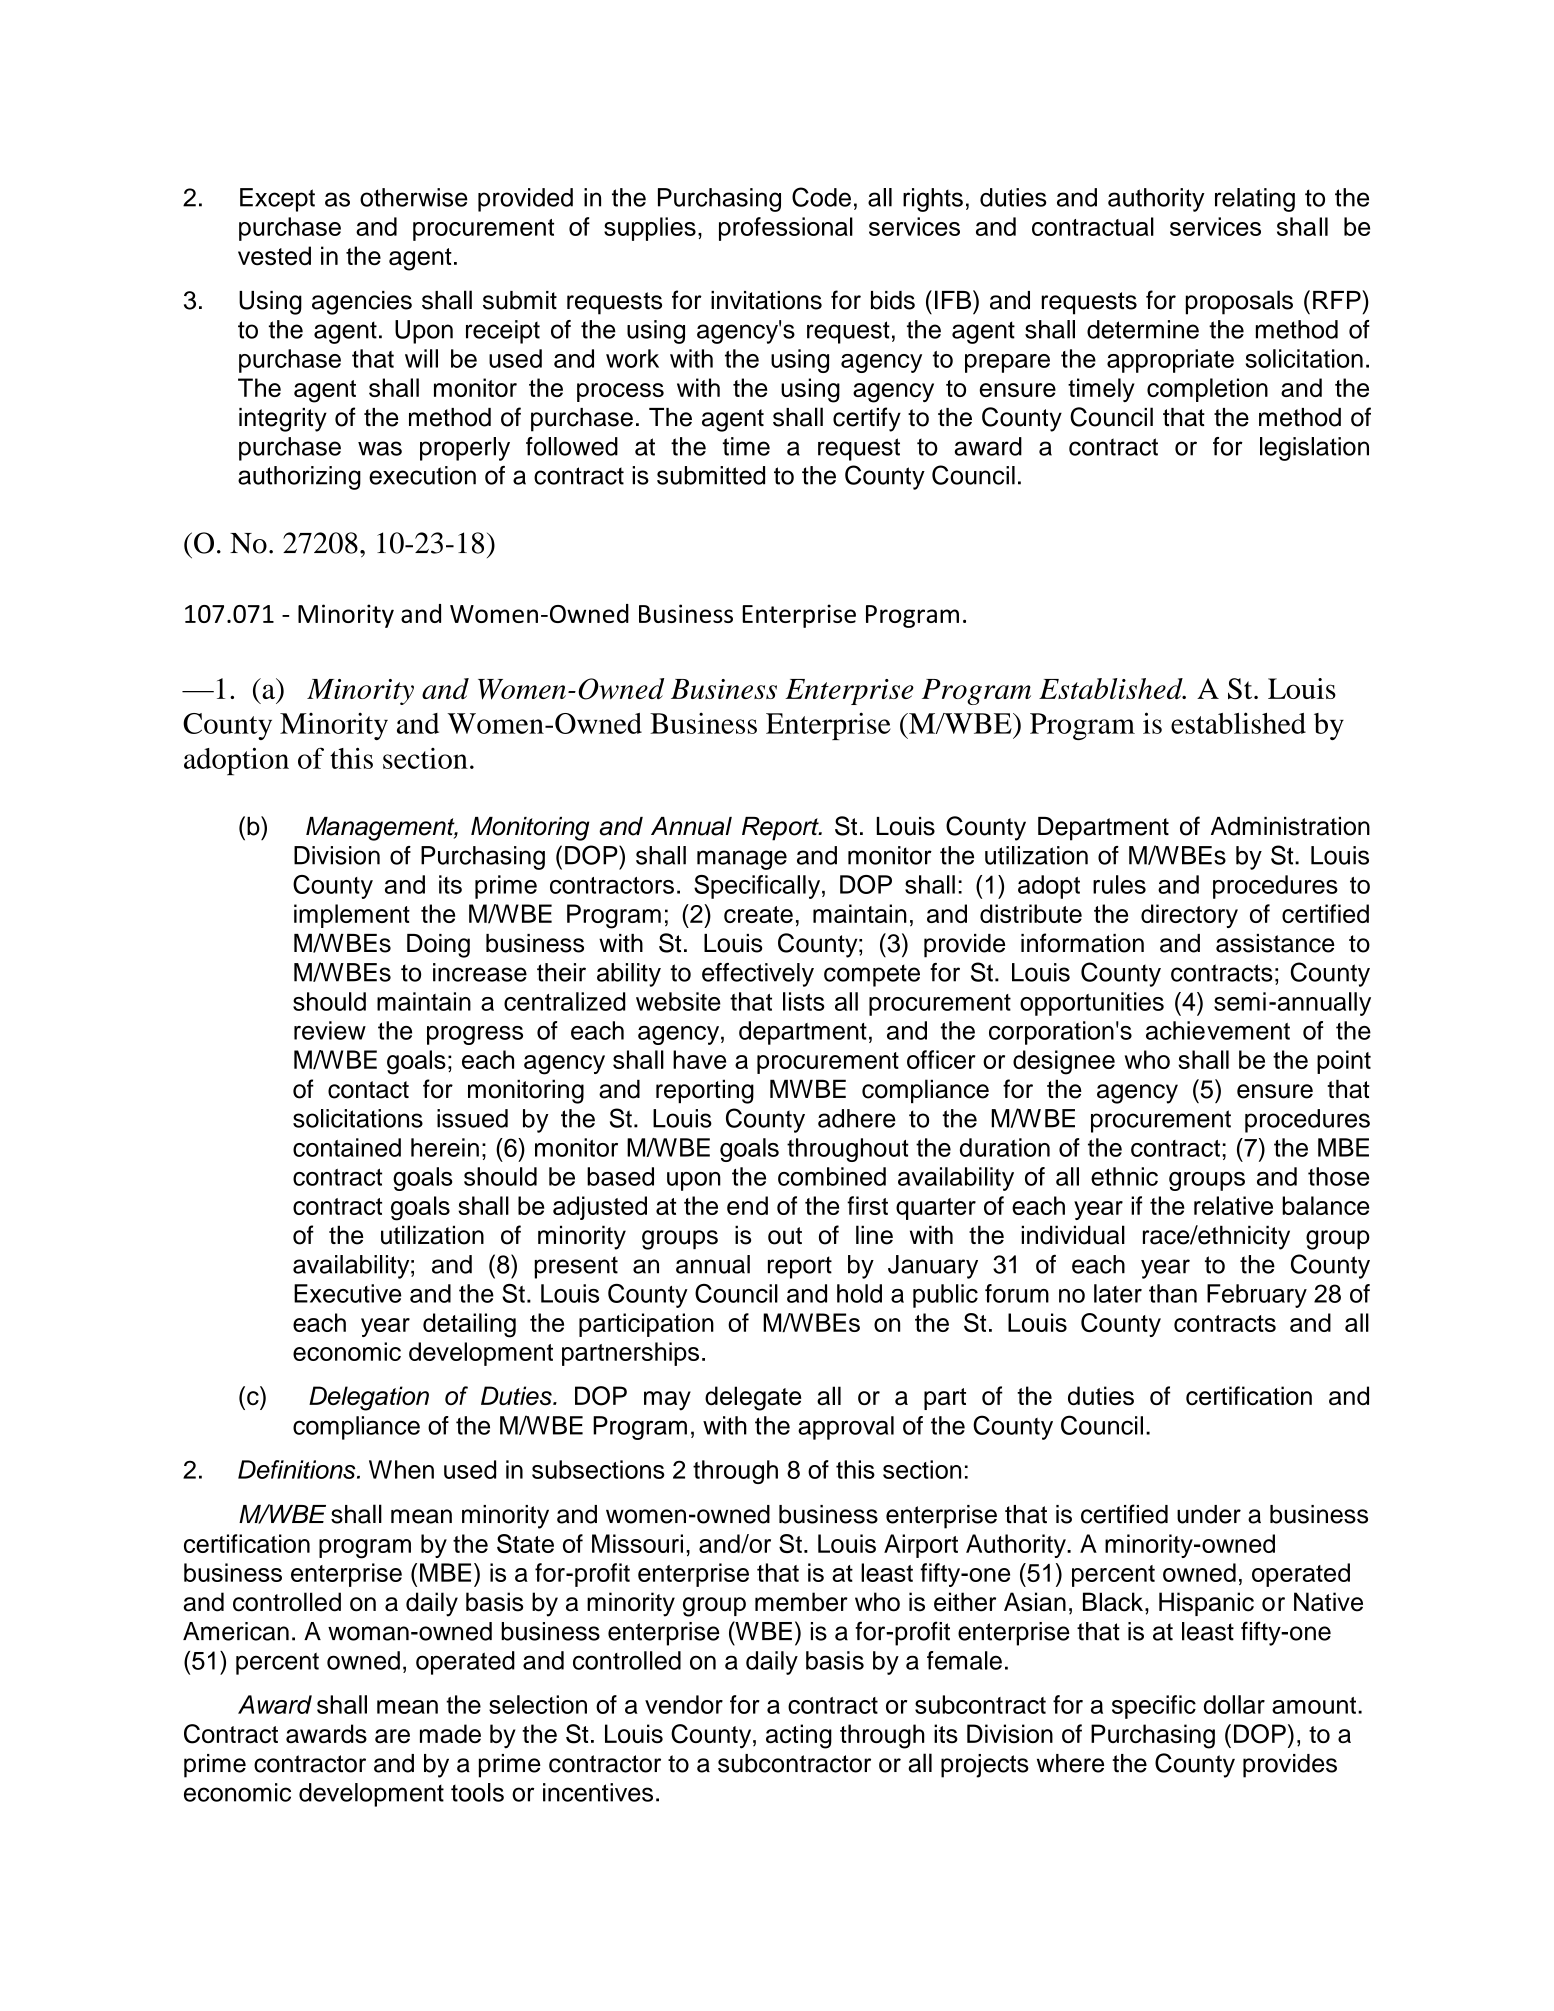 Image resolution: width=1554 pixels, height=2011 pixels. Describe the element at coordinates (1255, 200) in the document. I see `relating` at that location.
